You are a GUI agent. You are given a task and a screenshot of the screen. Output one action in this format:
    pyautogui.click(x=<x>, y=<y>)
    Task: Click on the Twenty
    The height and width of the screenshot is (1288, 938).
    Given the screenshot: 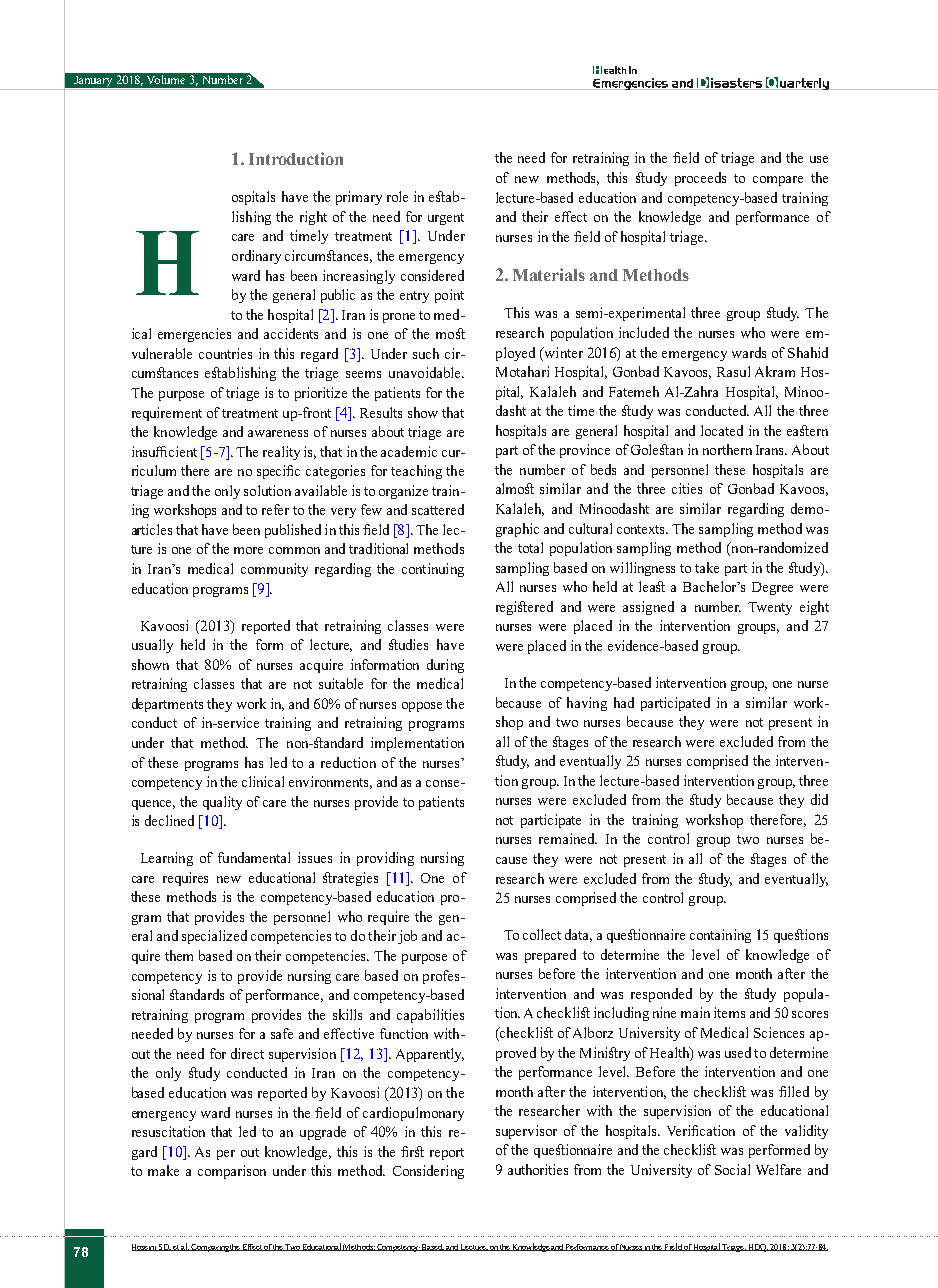 What is the action you would take?
    pyautogui.click(x=770, y=608)
